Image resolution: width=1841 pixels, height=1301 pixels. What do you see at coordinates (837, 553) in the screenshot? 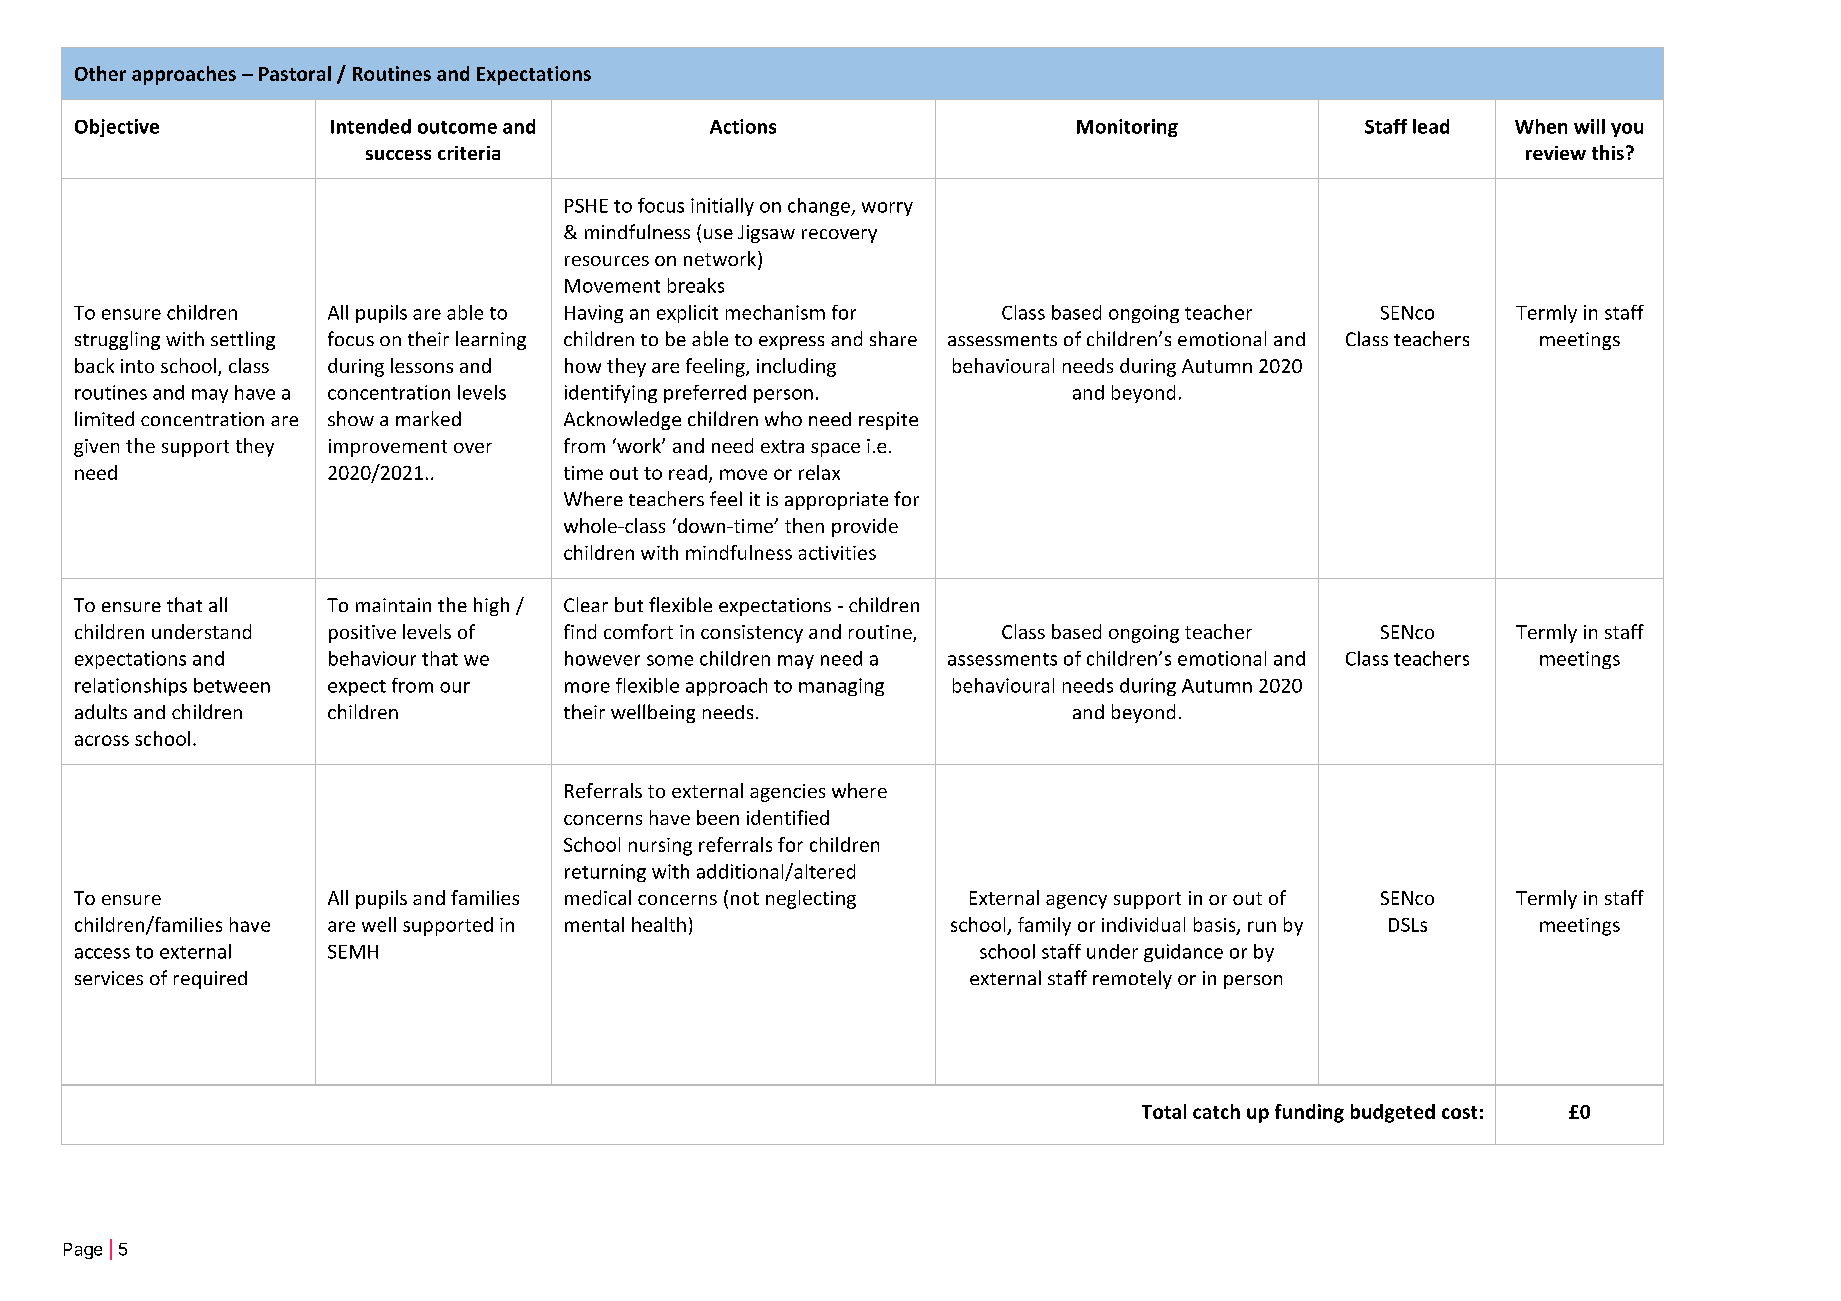
I see `activities` at bounding box center [837, 553].
